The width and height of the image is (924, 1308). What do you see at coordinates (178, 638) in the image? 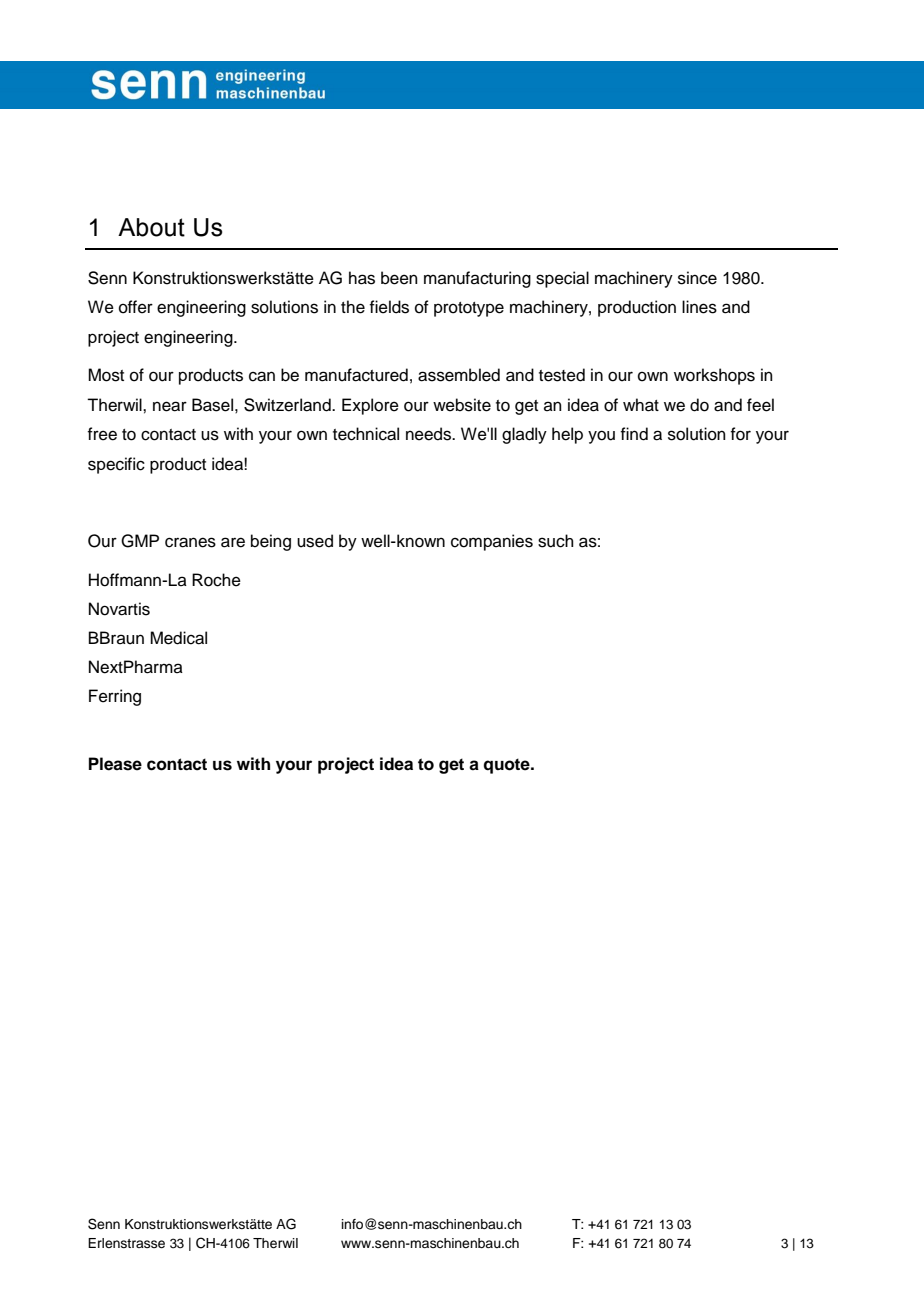
I see `Medical` at bounding box center [178, 638].
